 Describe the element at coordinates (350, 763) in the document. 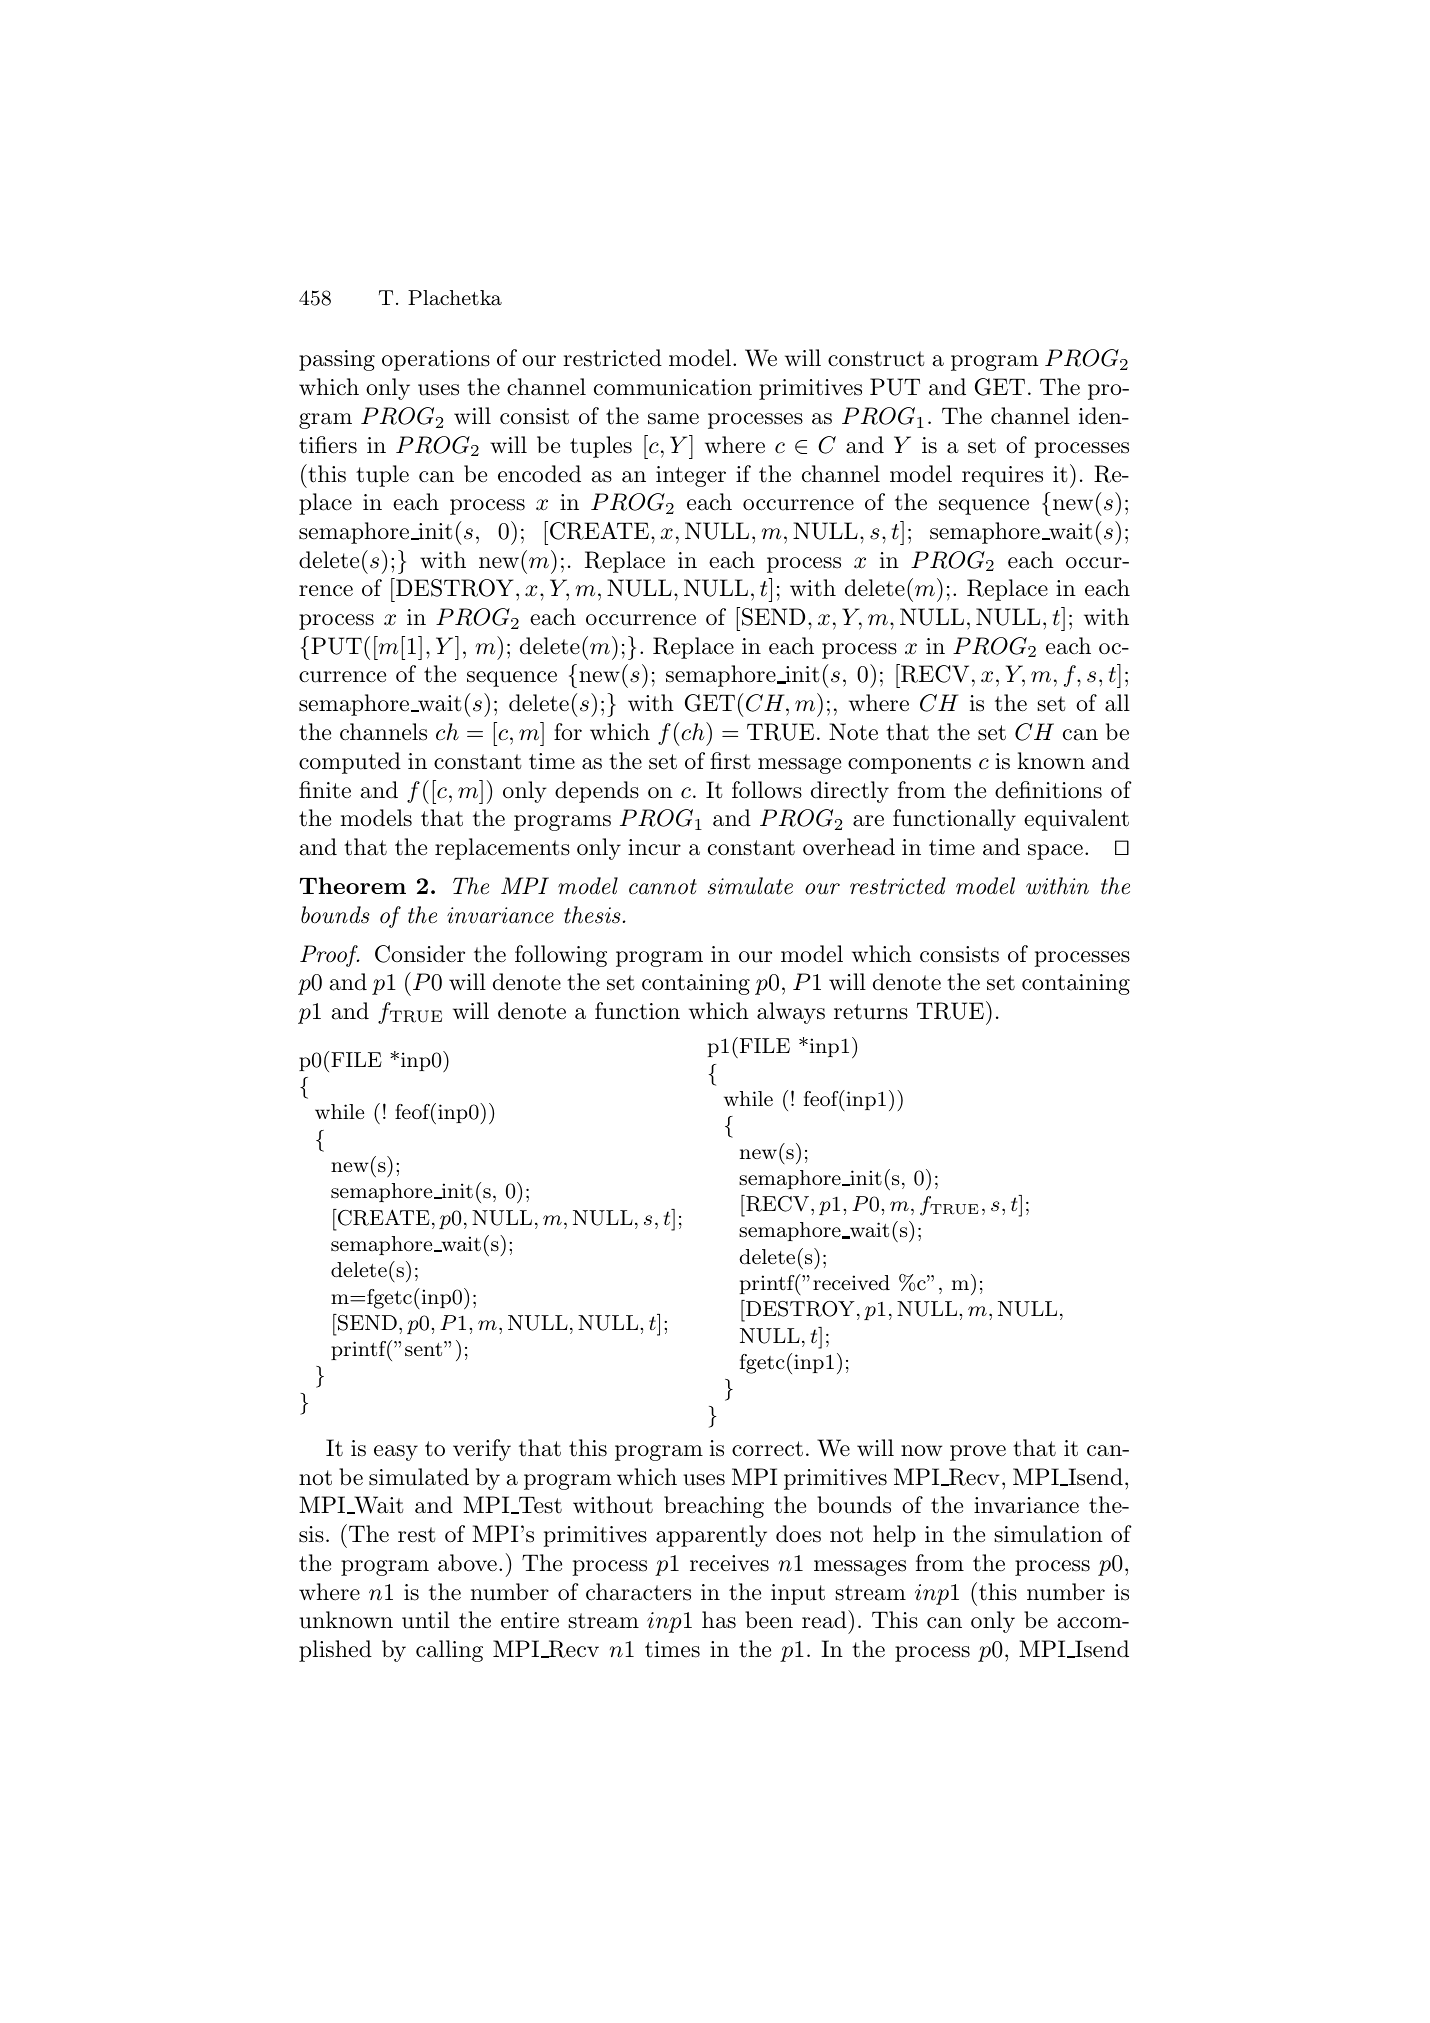

I see `computed` at that location.
